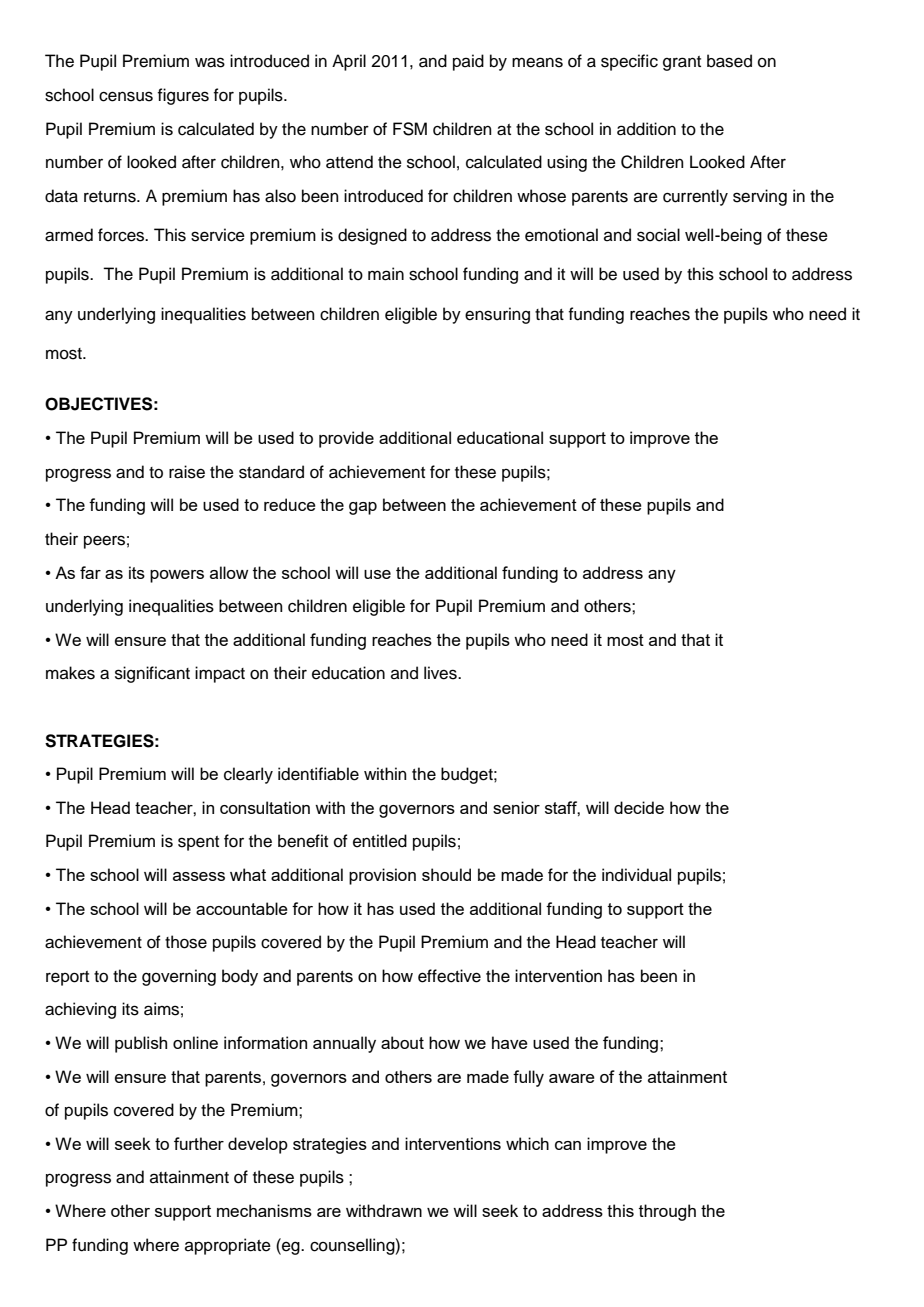  I want to click on social, so click(658, 235).
